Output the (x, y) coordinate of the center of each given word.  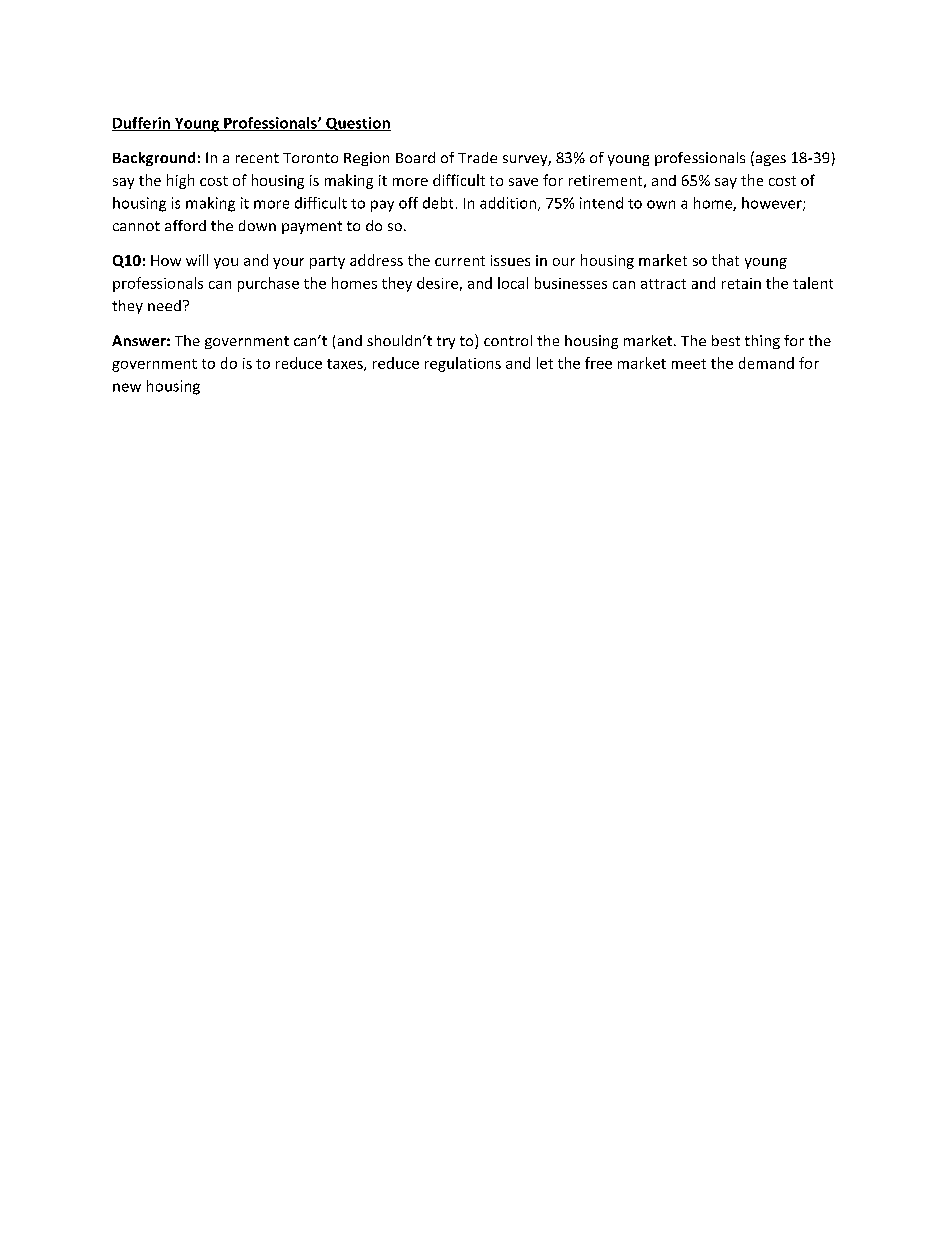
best (726, 340)
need (164, 305)
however (773, 204)
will (197, 260)
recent (257, 158)
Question (357, 124)
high (180, 181)
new (127, 387)
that (725, 260)
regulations (463, 364)
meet (689, 364)
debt (438, 203)
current (460, 261)
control (508, 340)
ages (769, 160)
